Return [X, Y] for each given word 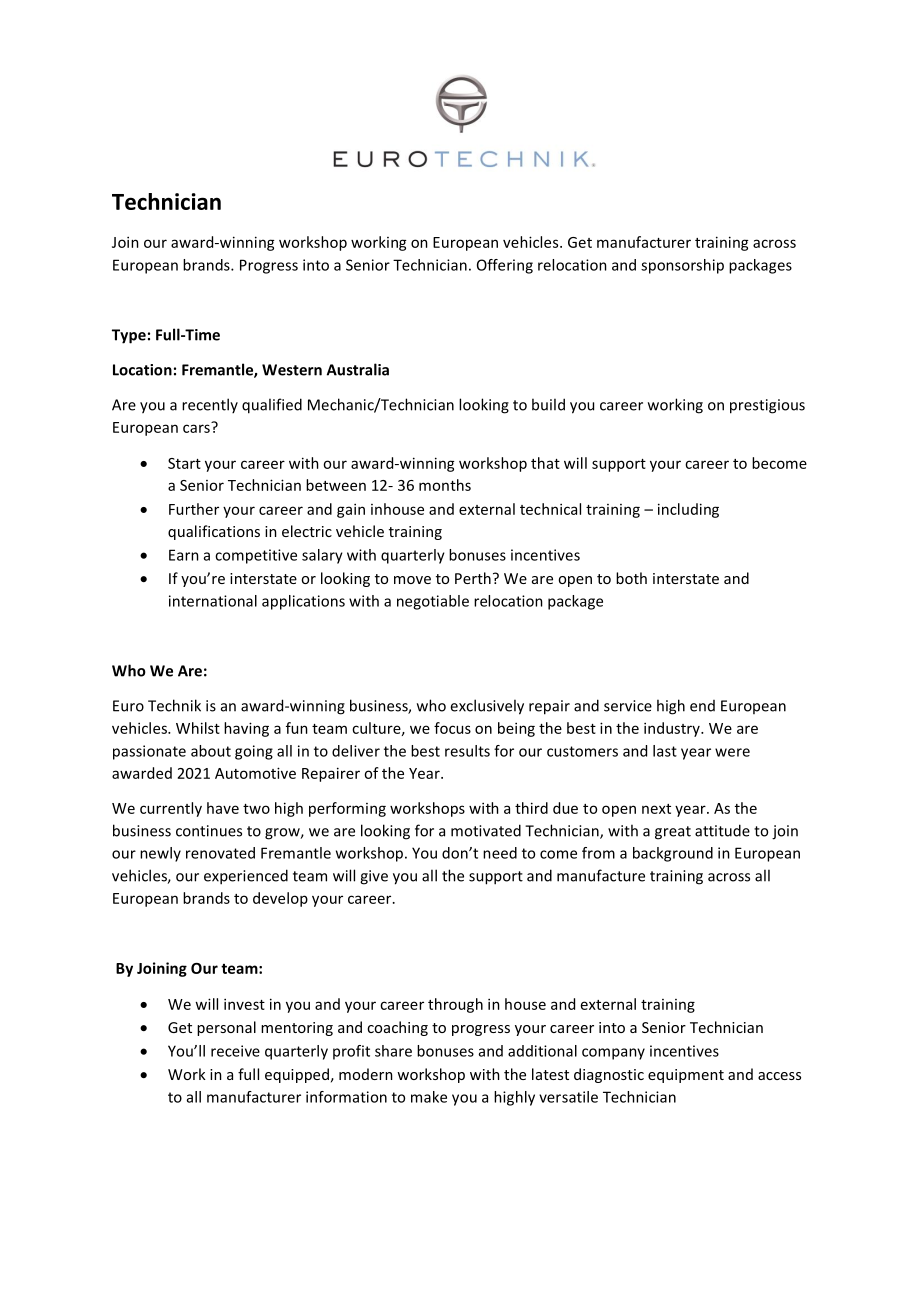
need [500, 853]
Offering [505, 266]
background [673, 854]
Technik [174, 705]
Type [129, 336]
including [688, 510]
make [429, 1097]
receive [235, 1051]
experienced [246, 877]
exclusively [487, 707]
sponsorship [682, 266]
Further [194, 509]
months [445, 485]
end [702, 706]
